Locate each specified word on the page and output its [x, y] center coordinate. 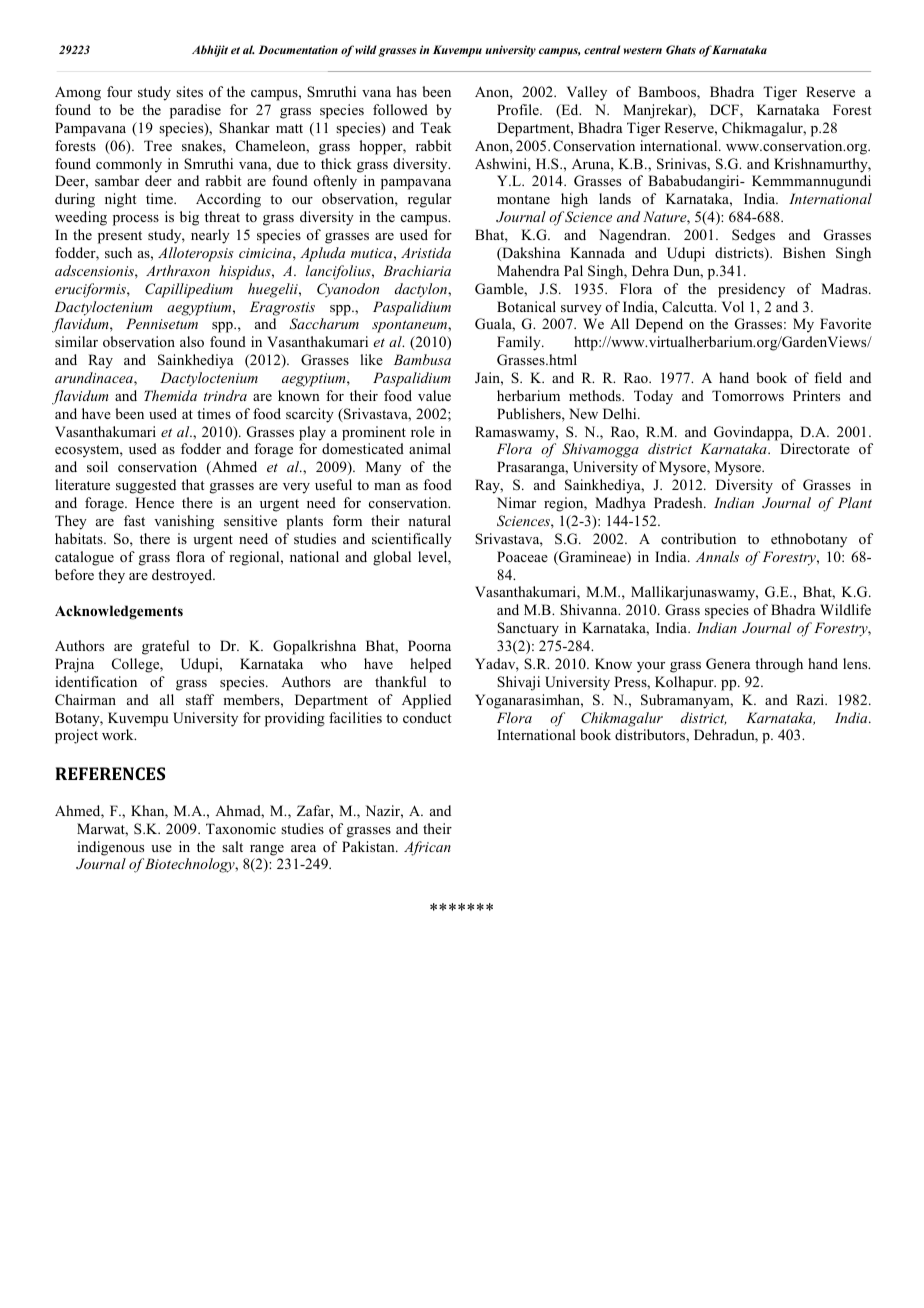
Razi [811, 699]
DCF [725, 111]
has [407, 91]
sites [189, 91]
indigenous [110, 848]
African [427, 848]
